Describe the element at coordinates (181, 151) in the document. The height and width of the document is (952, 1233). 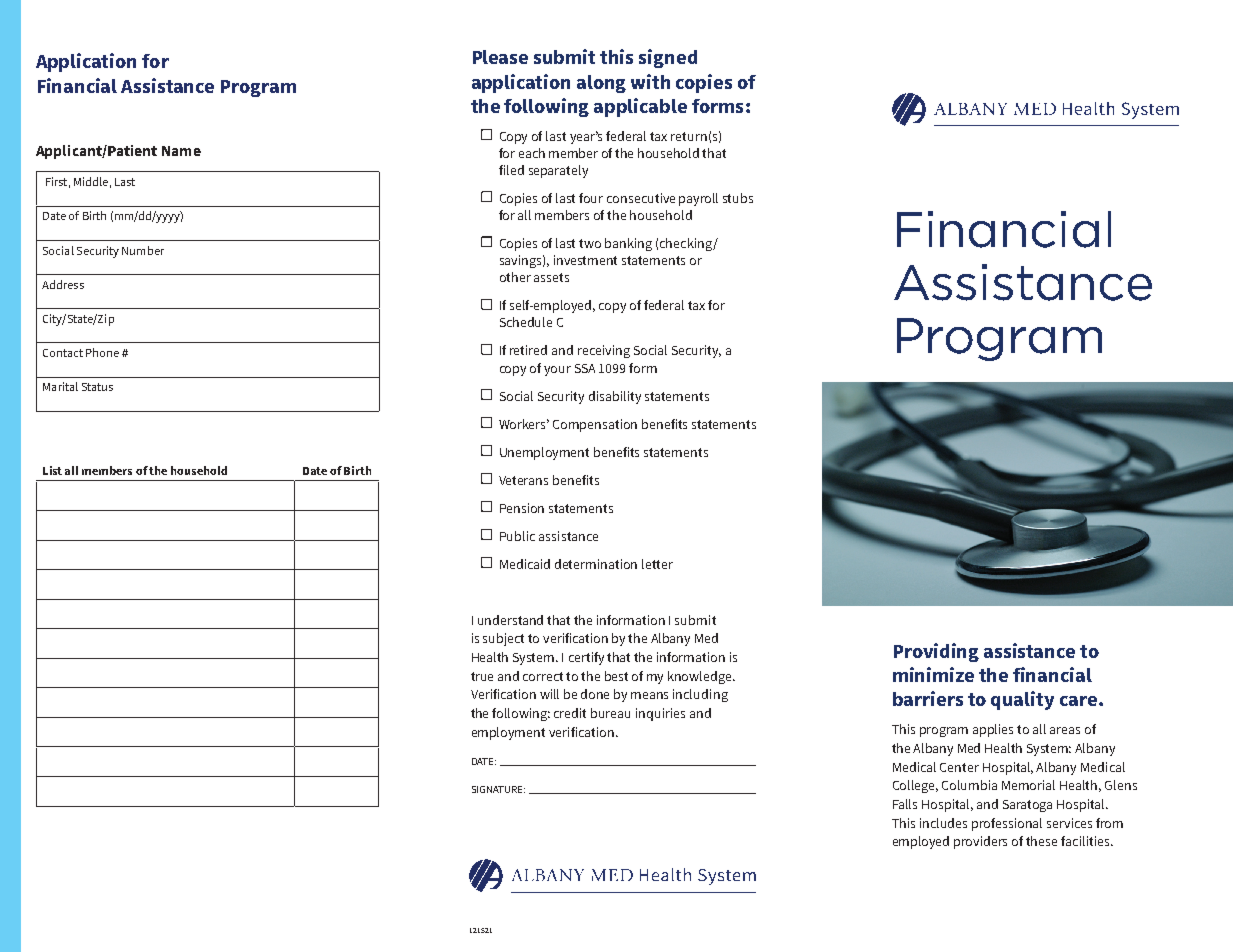
I see `Name` at that location.
